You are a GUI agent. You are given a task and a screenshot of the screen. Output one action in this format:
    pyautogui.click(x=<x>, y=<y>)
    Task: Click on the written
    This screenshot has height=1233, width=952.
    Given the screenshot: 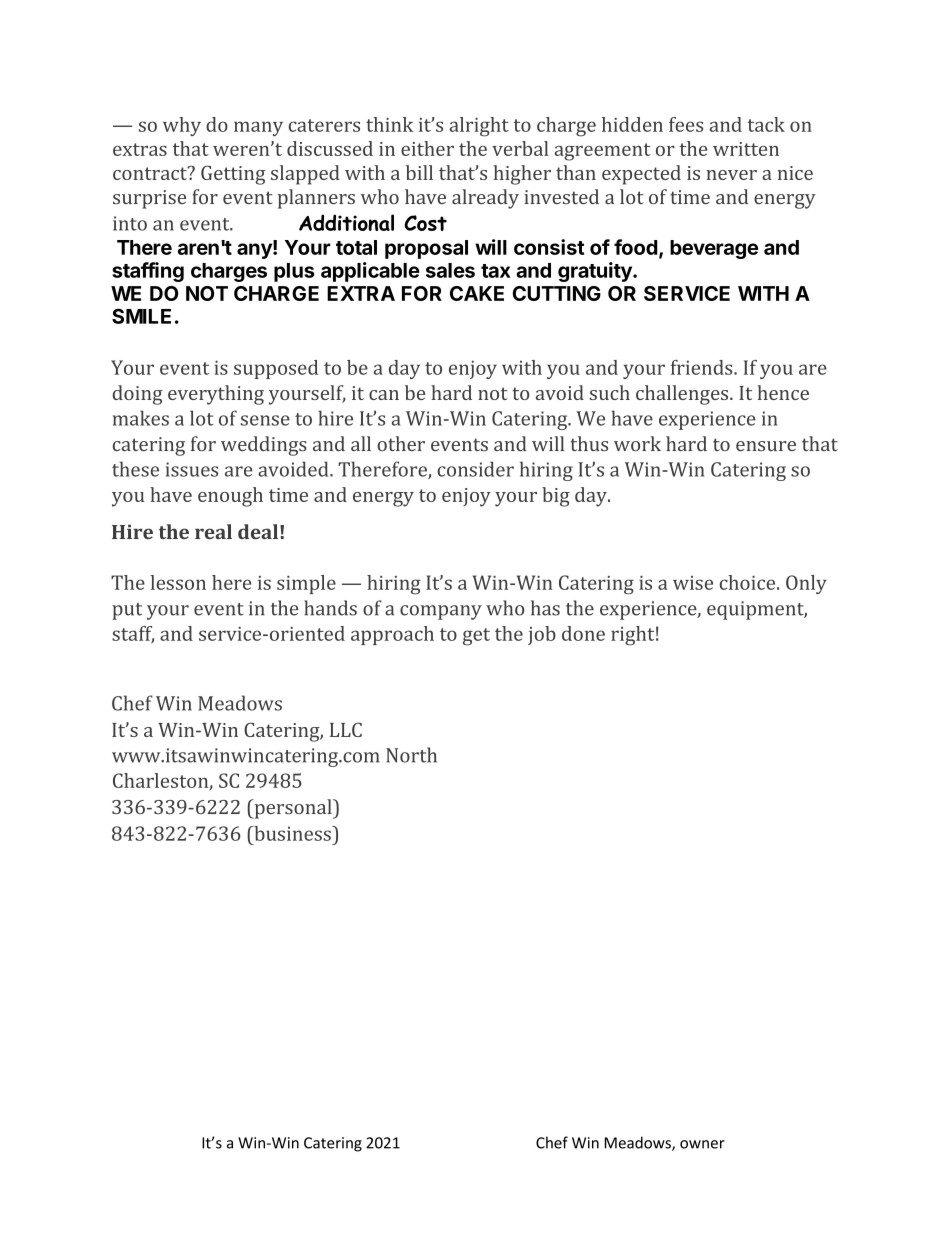 What is the action you would take?
    pyautogui.click(x=746, y=149)
